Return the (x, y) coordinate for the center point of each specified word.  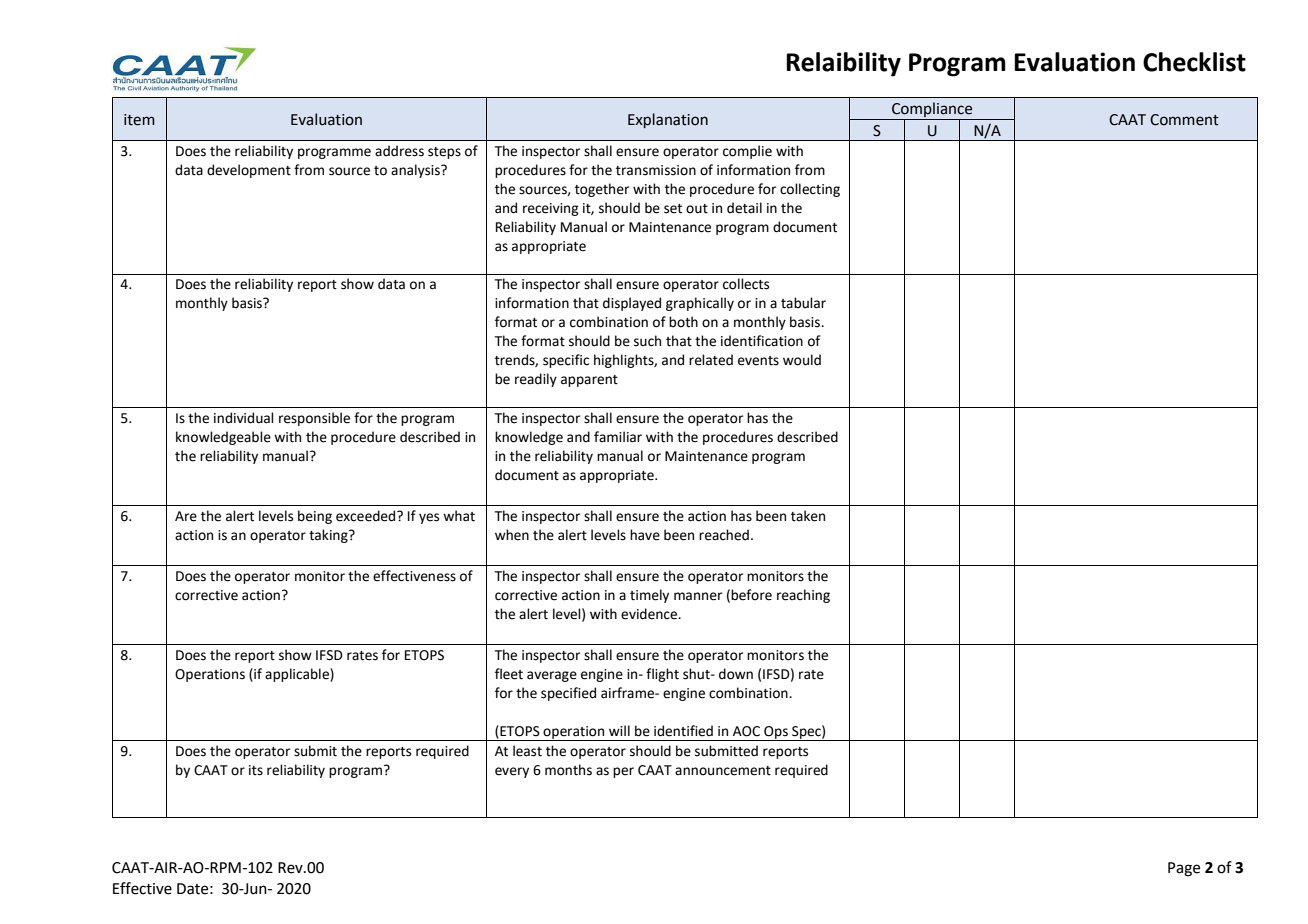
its (256, 770)
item (139, 120)
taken (808, 516)
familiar (618, 437)
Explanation (668, 120)
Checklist (1194, 62)
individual (244, 418)
